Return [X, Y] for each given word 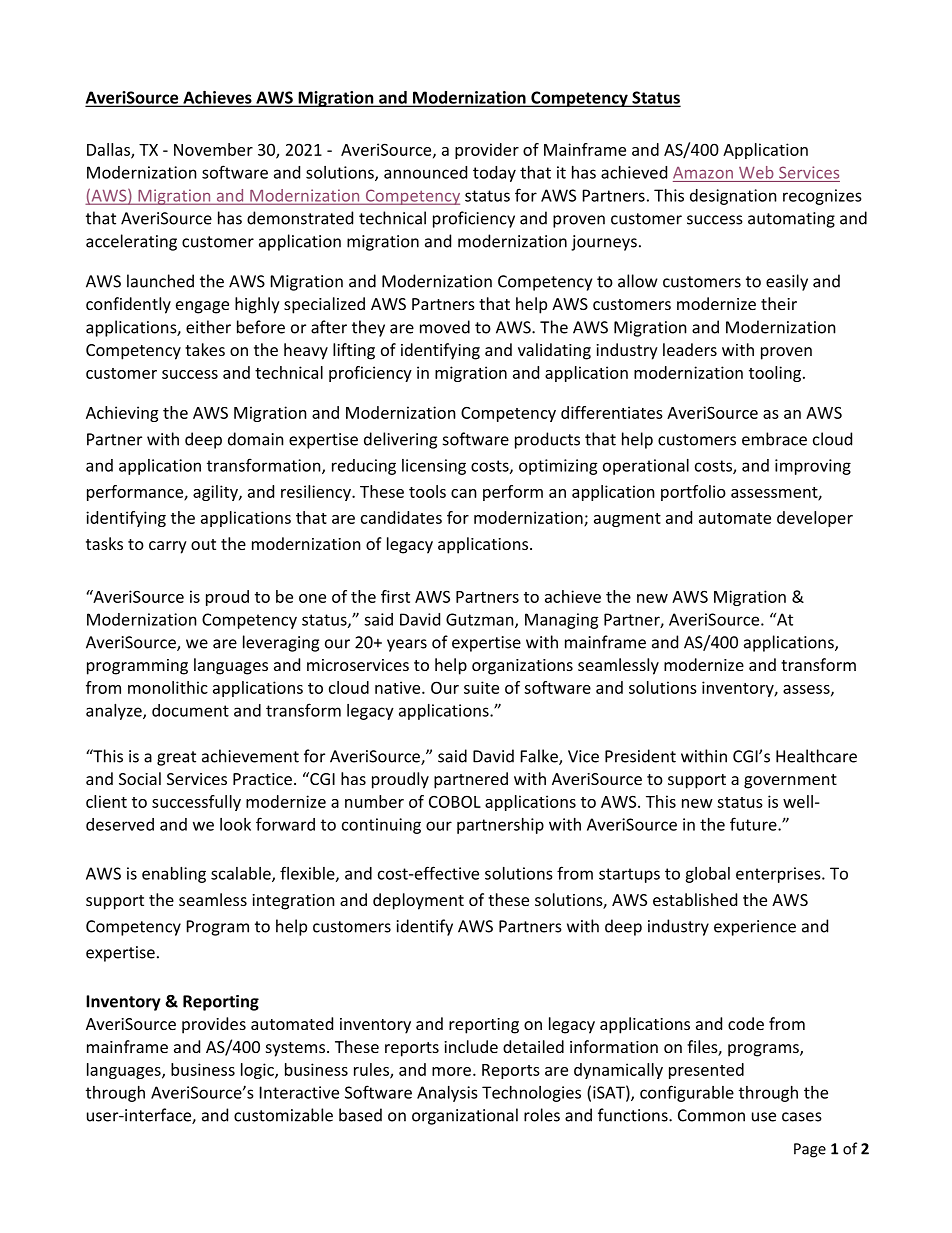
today [494, 174]
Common [711, 1115]
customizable [283, 1115]
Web [756, 172]
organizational [465, 1116]
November [213, 149]
